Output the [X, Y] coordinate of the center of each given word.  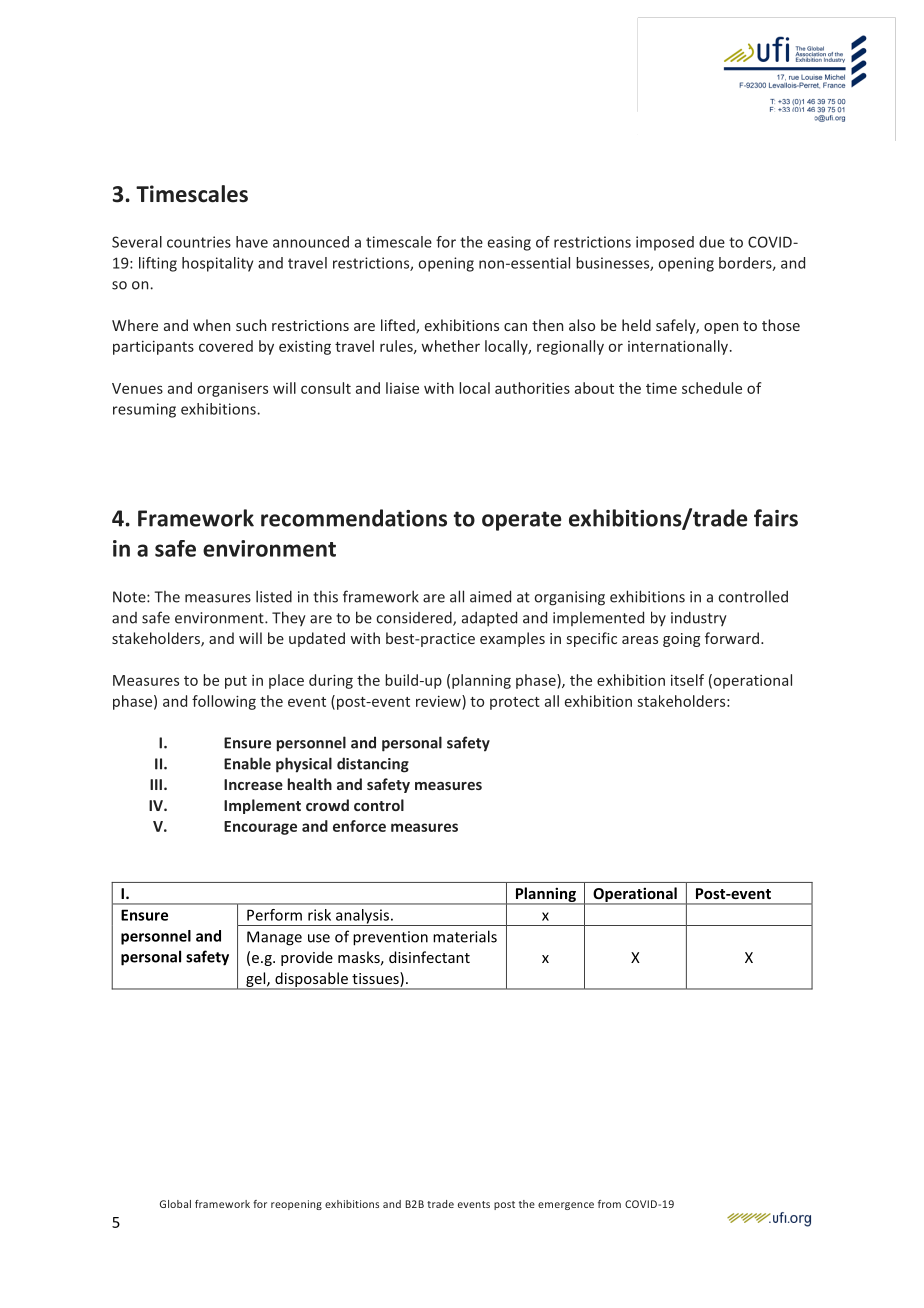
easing [509, 243]
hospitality [217, 264]
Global [175, 1204]
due [712, 242]
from [609, 1204]
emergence [566, 1206]
